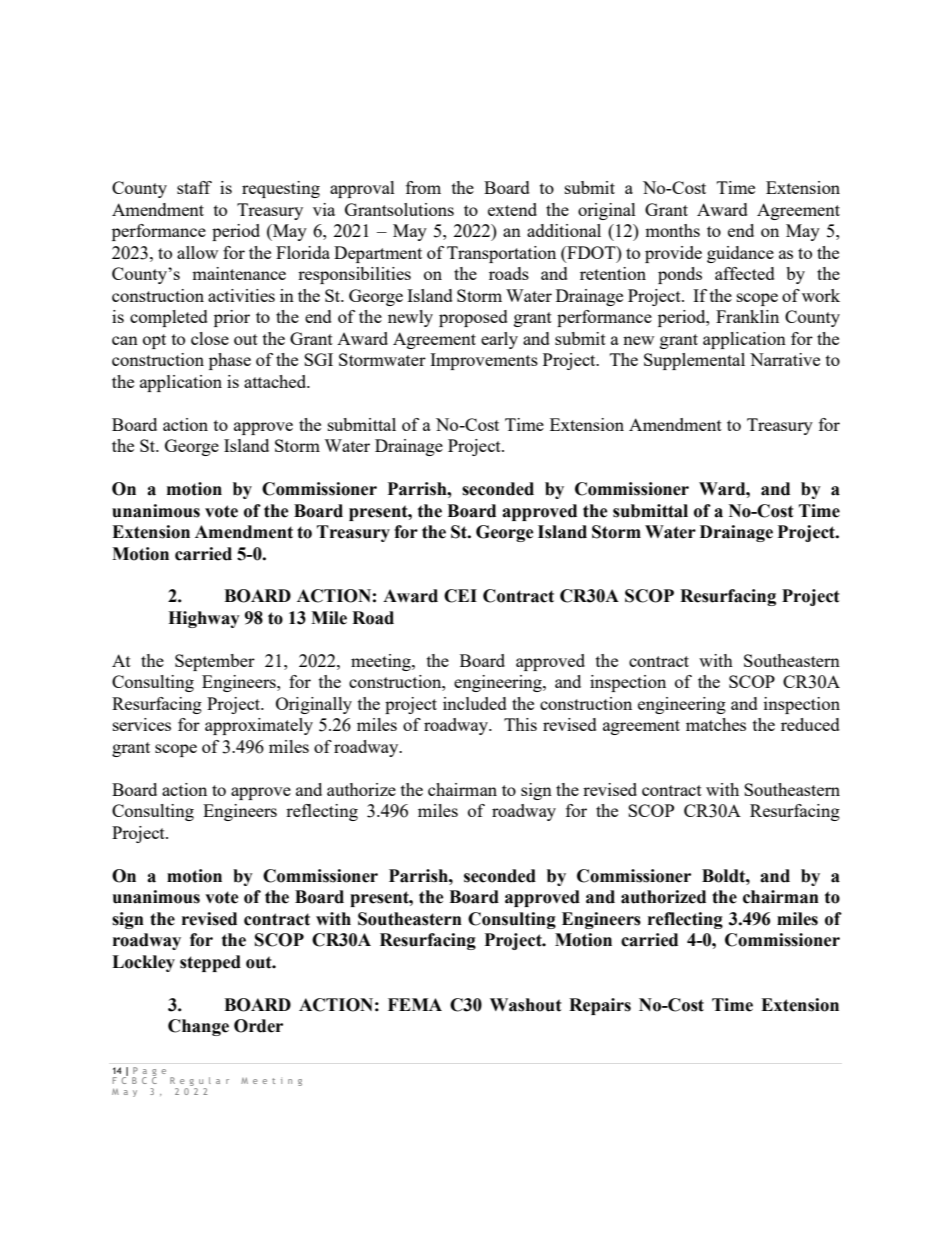 This screenshot has height=1233, width=952. I want to click on Washout, so click(526, 1005).
